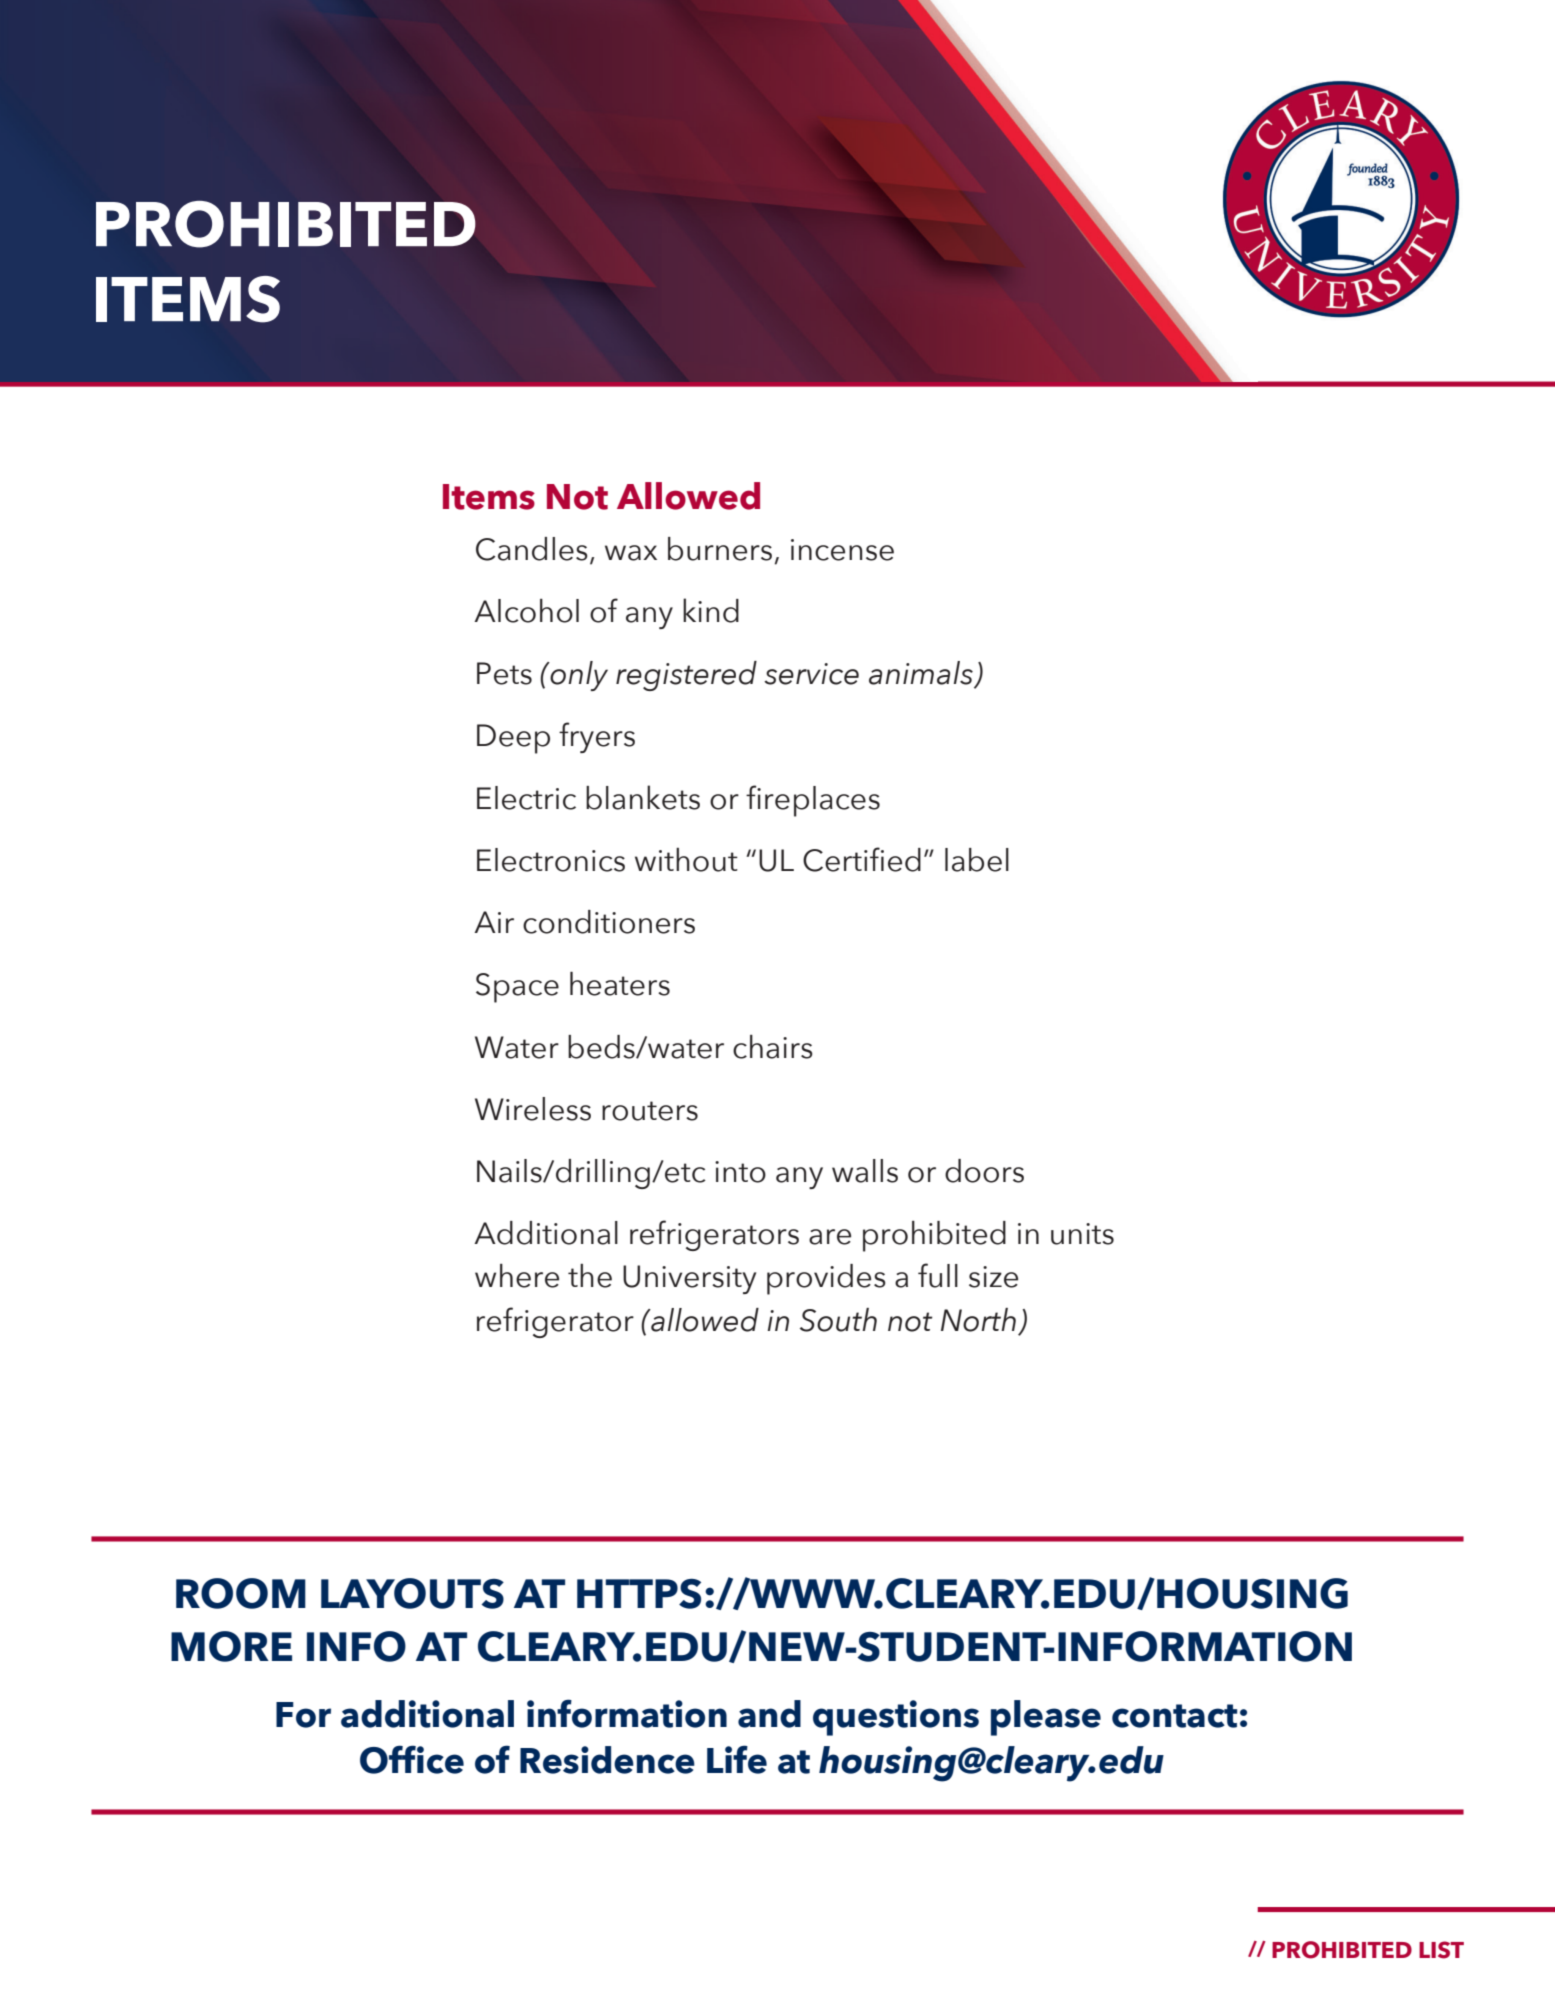 Image resolution: width=1555 pixels, height=2012 pixels. Describe the element at coordinates (896, 1718) in the screenshot. I see `questions` at that location.
